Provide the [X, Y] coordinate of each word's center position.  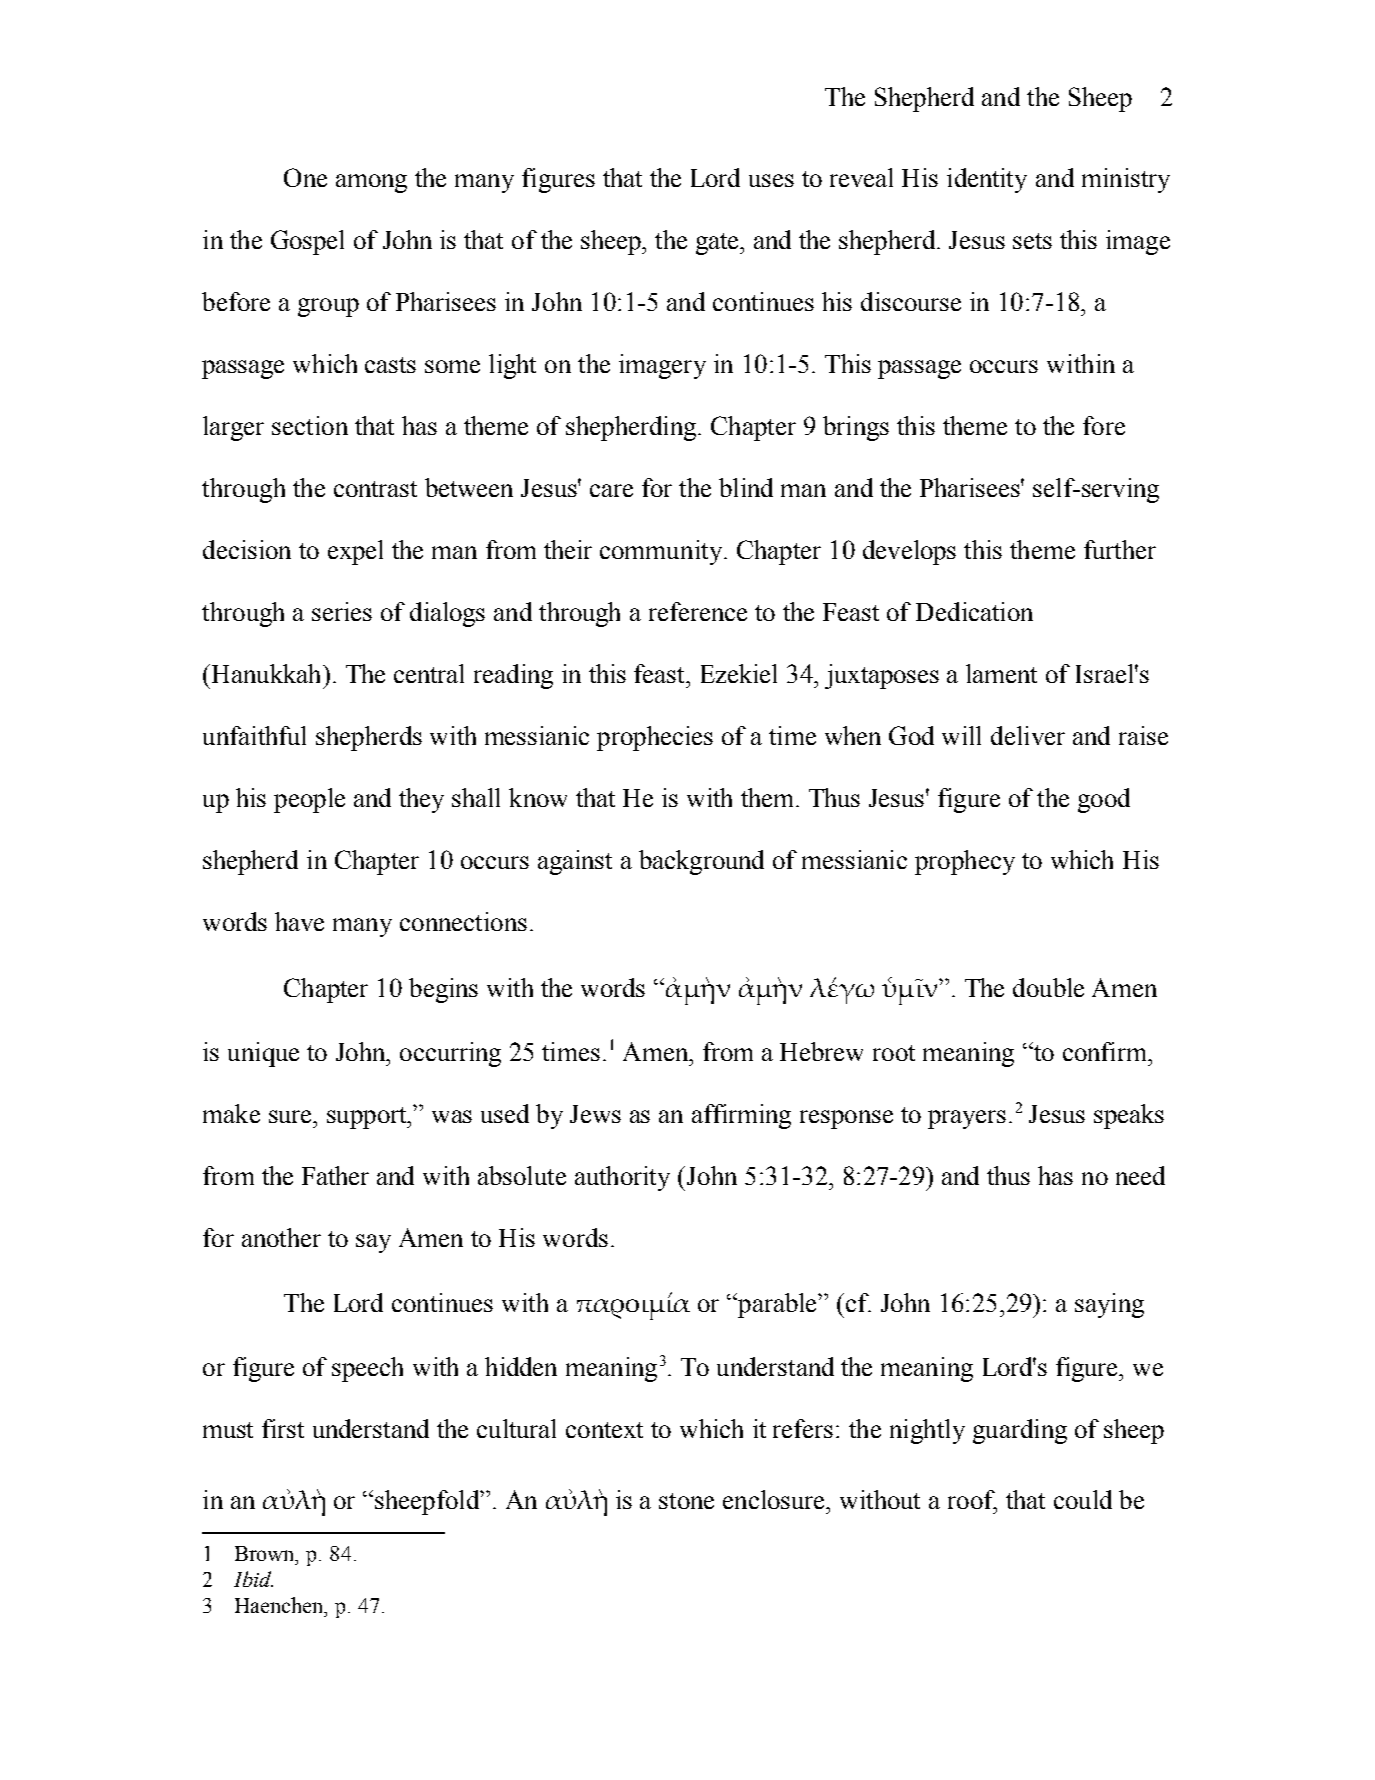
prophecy [965, 862]
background [701, 862]
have [299, 921]
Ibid [253, 1579]
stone [686, 1501]
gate [718, 244]
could [1083, 1499]
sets [1032, 241]
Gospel [307, 242]
